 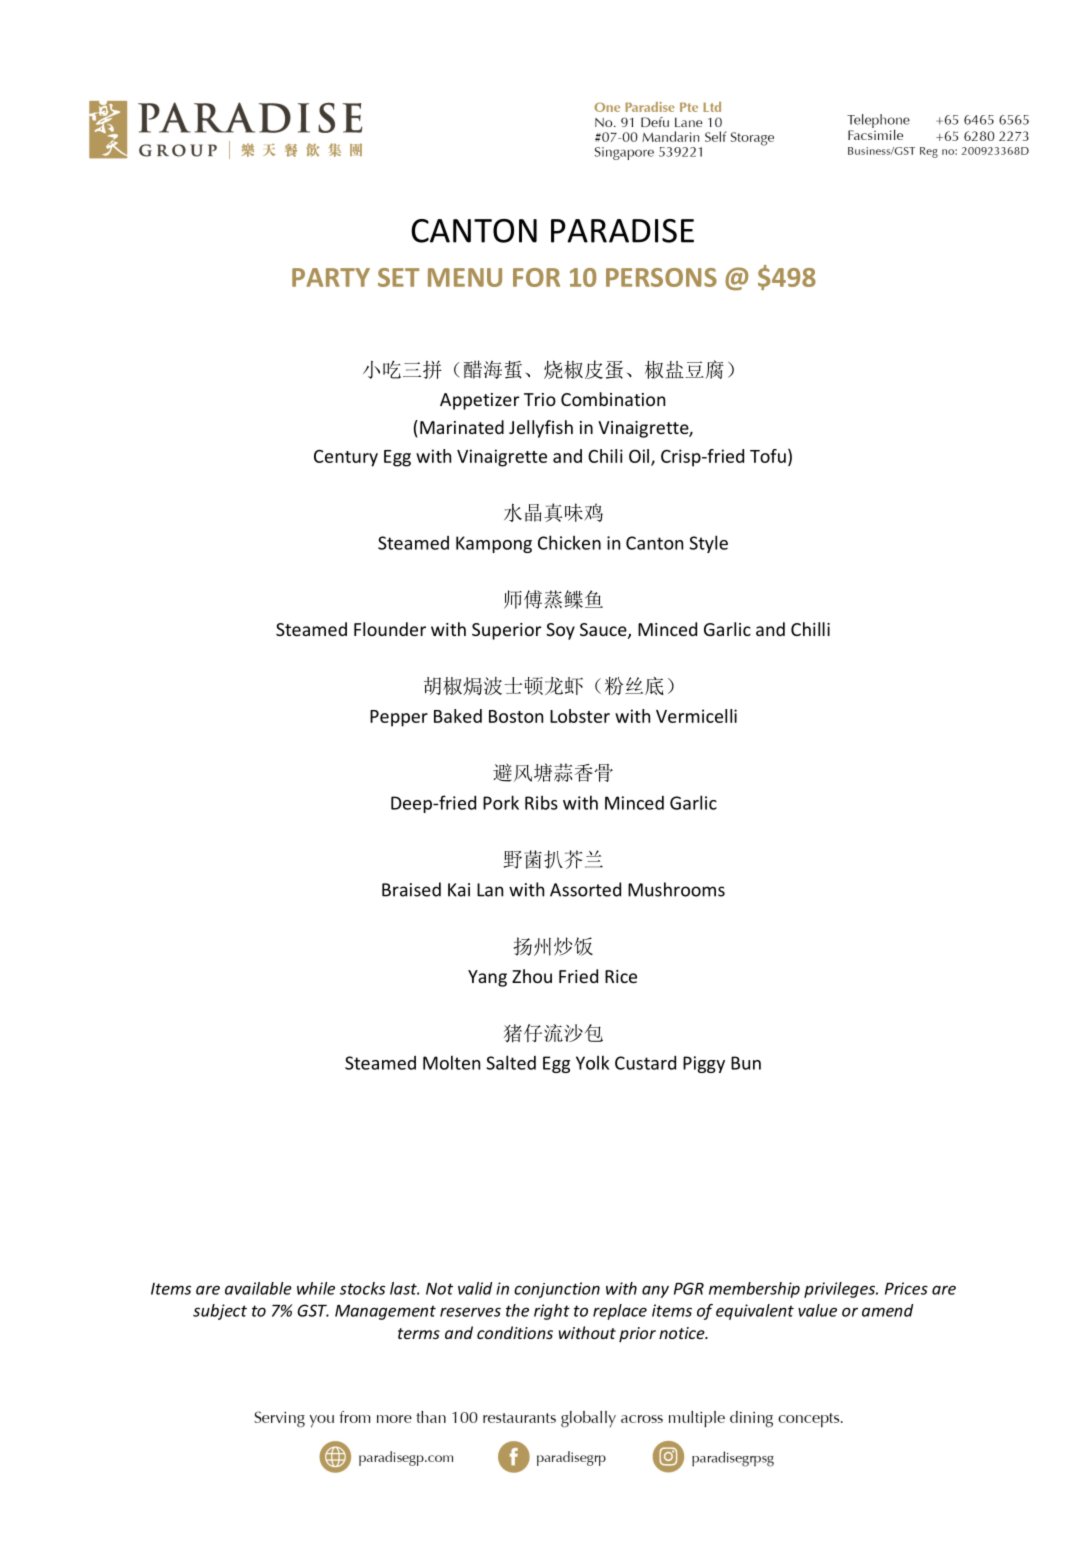 What do you see at coordinates (313, 1310) in the page?
I see `GST` at bounding box center [313, 1310].
